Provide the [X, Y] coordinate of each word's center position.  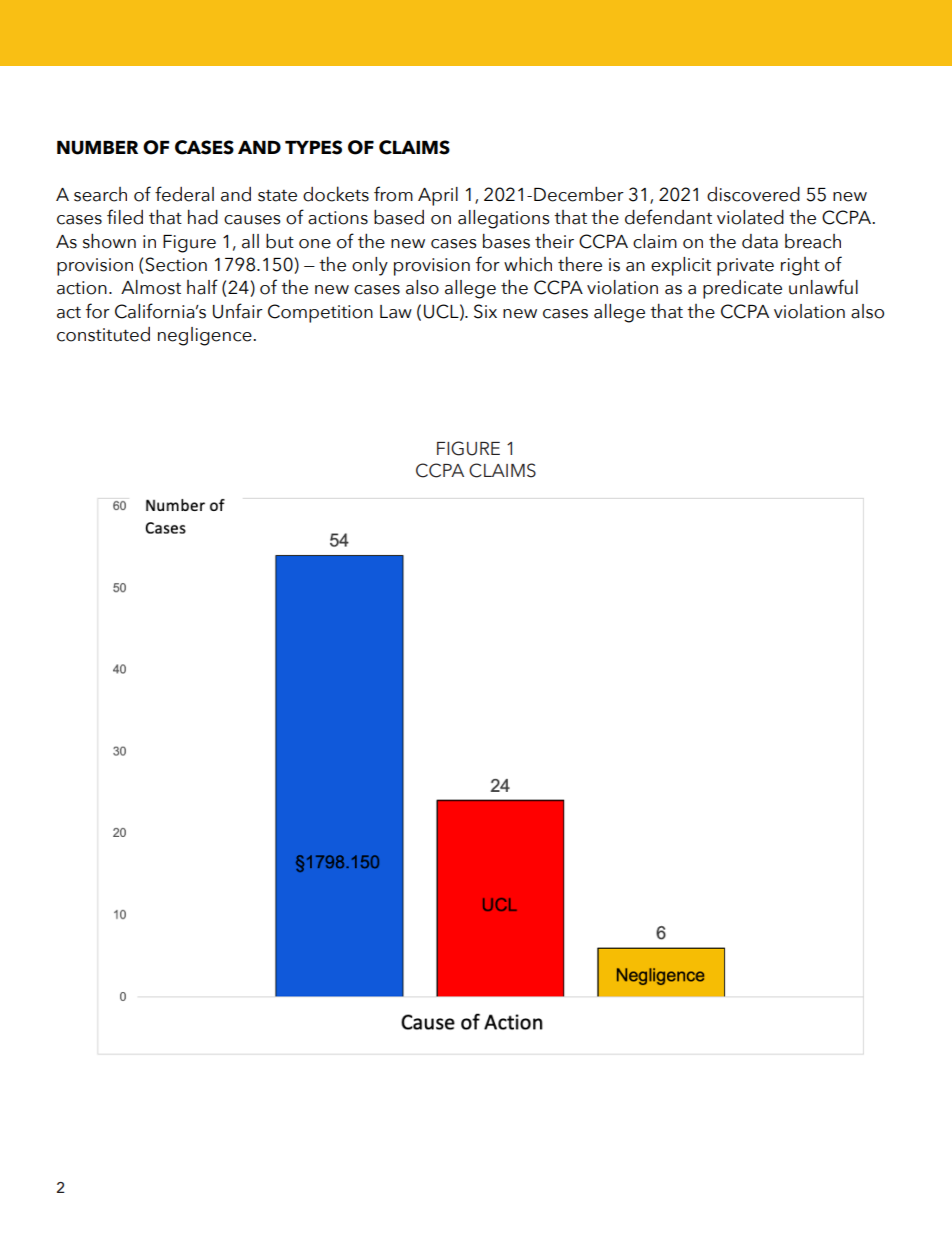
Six [485, 311]
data [760, 241]
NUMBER [97, 148]
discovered [753, 194]
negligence [206, 336]
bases [506, 241]
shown [109, 241]
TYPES [313, 147]
